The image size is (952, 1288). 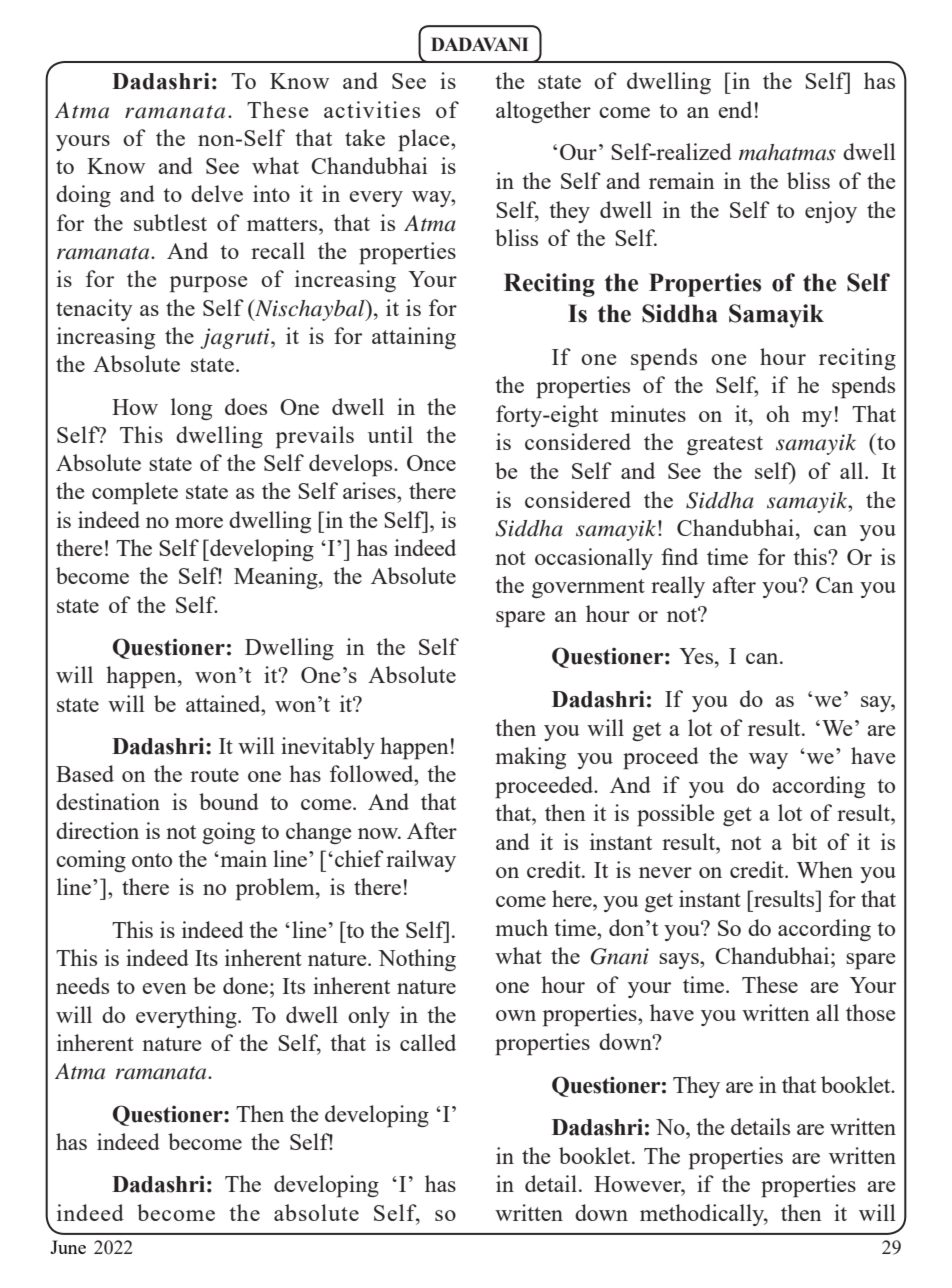 I want to click on delve, so click(x=217, y=193).
